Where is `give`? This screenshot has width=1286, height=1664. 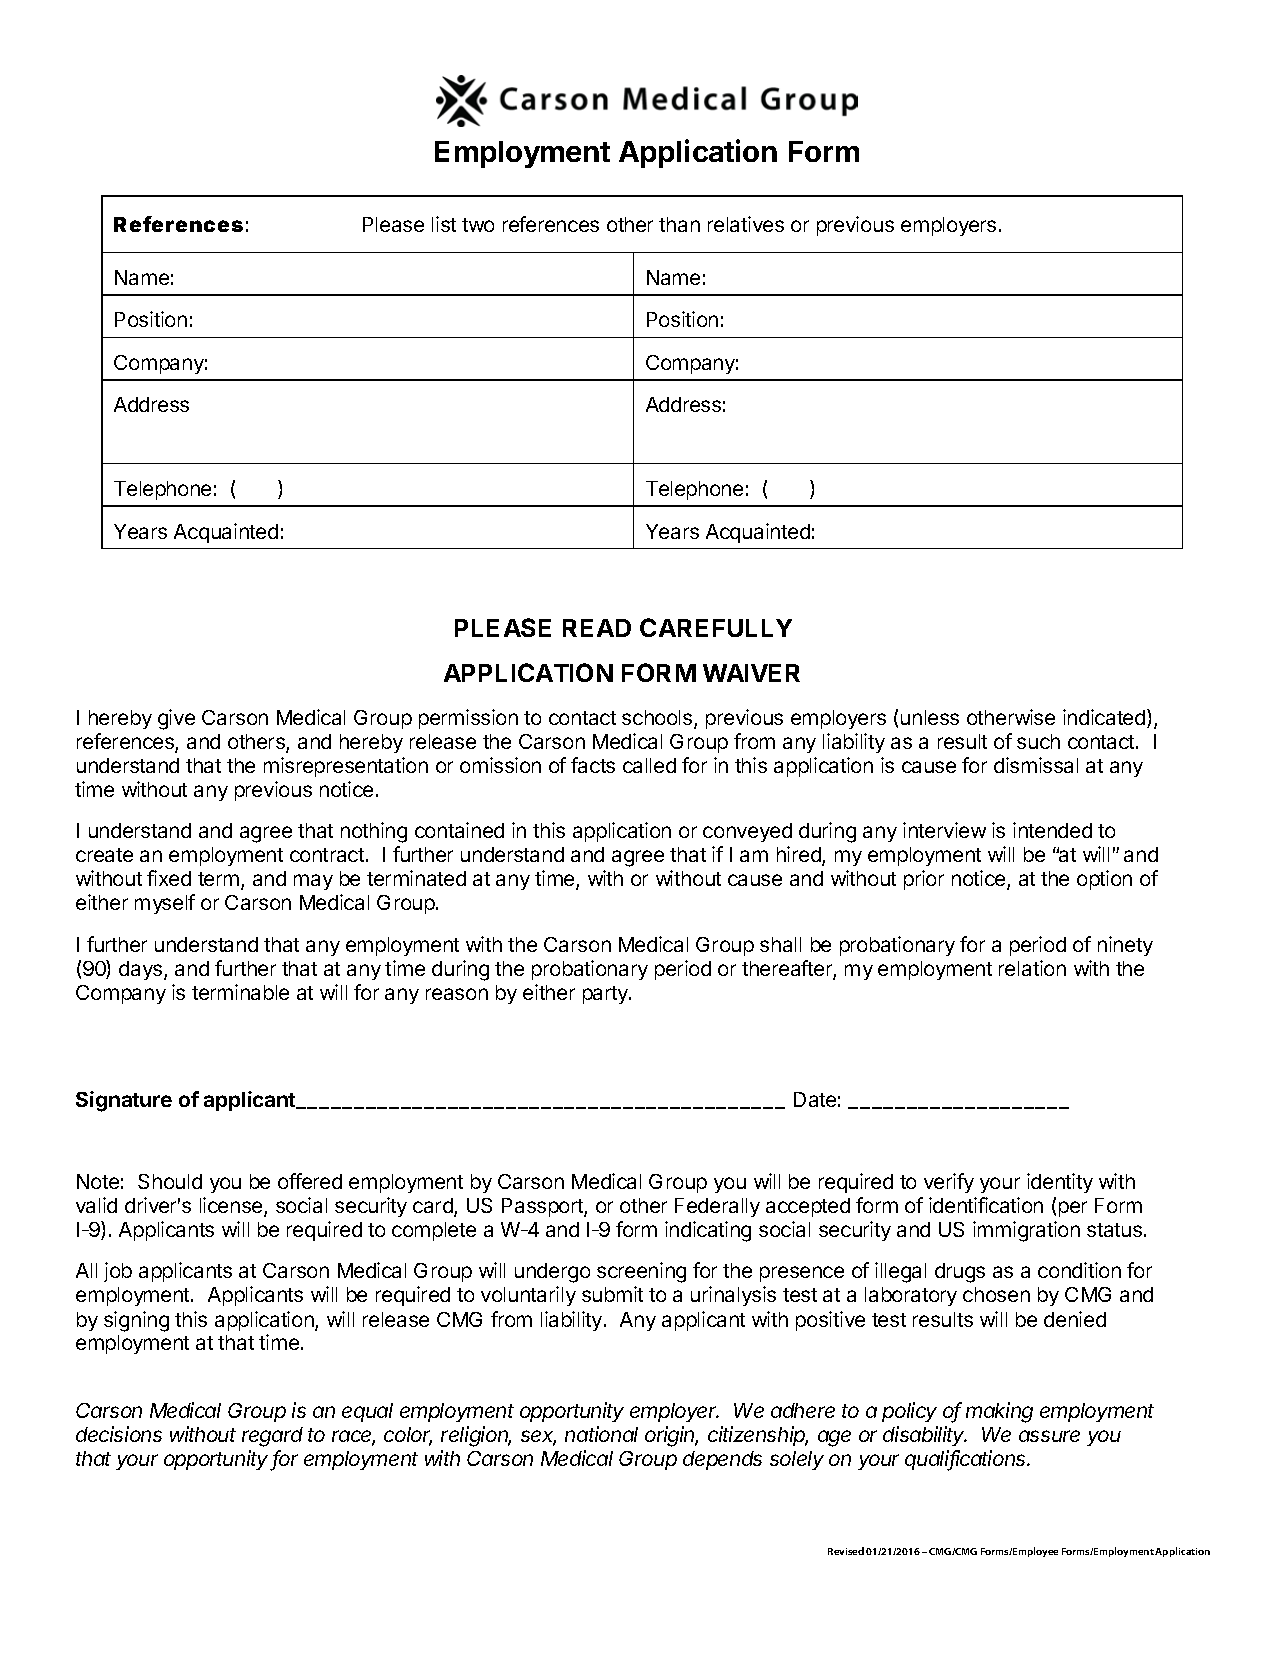
give is located at coordinates (176, 719).
